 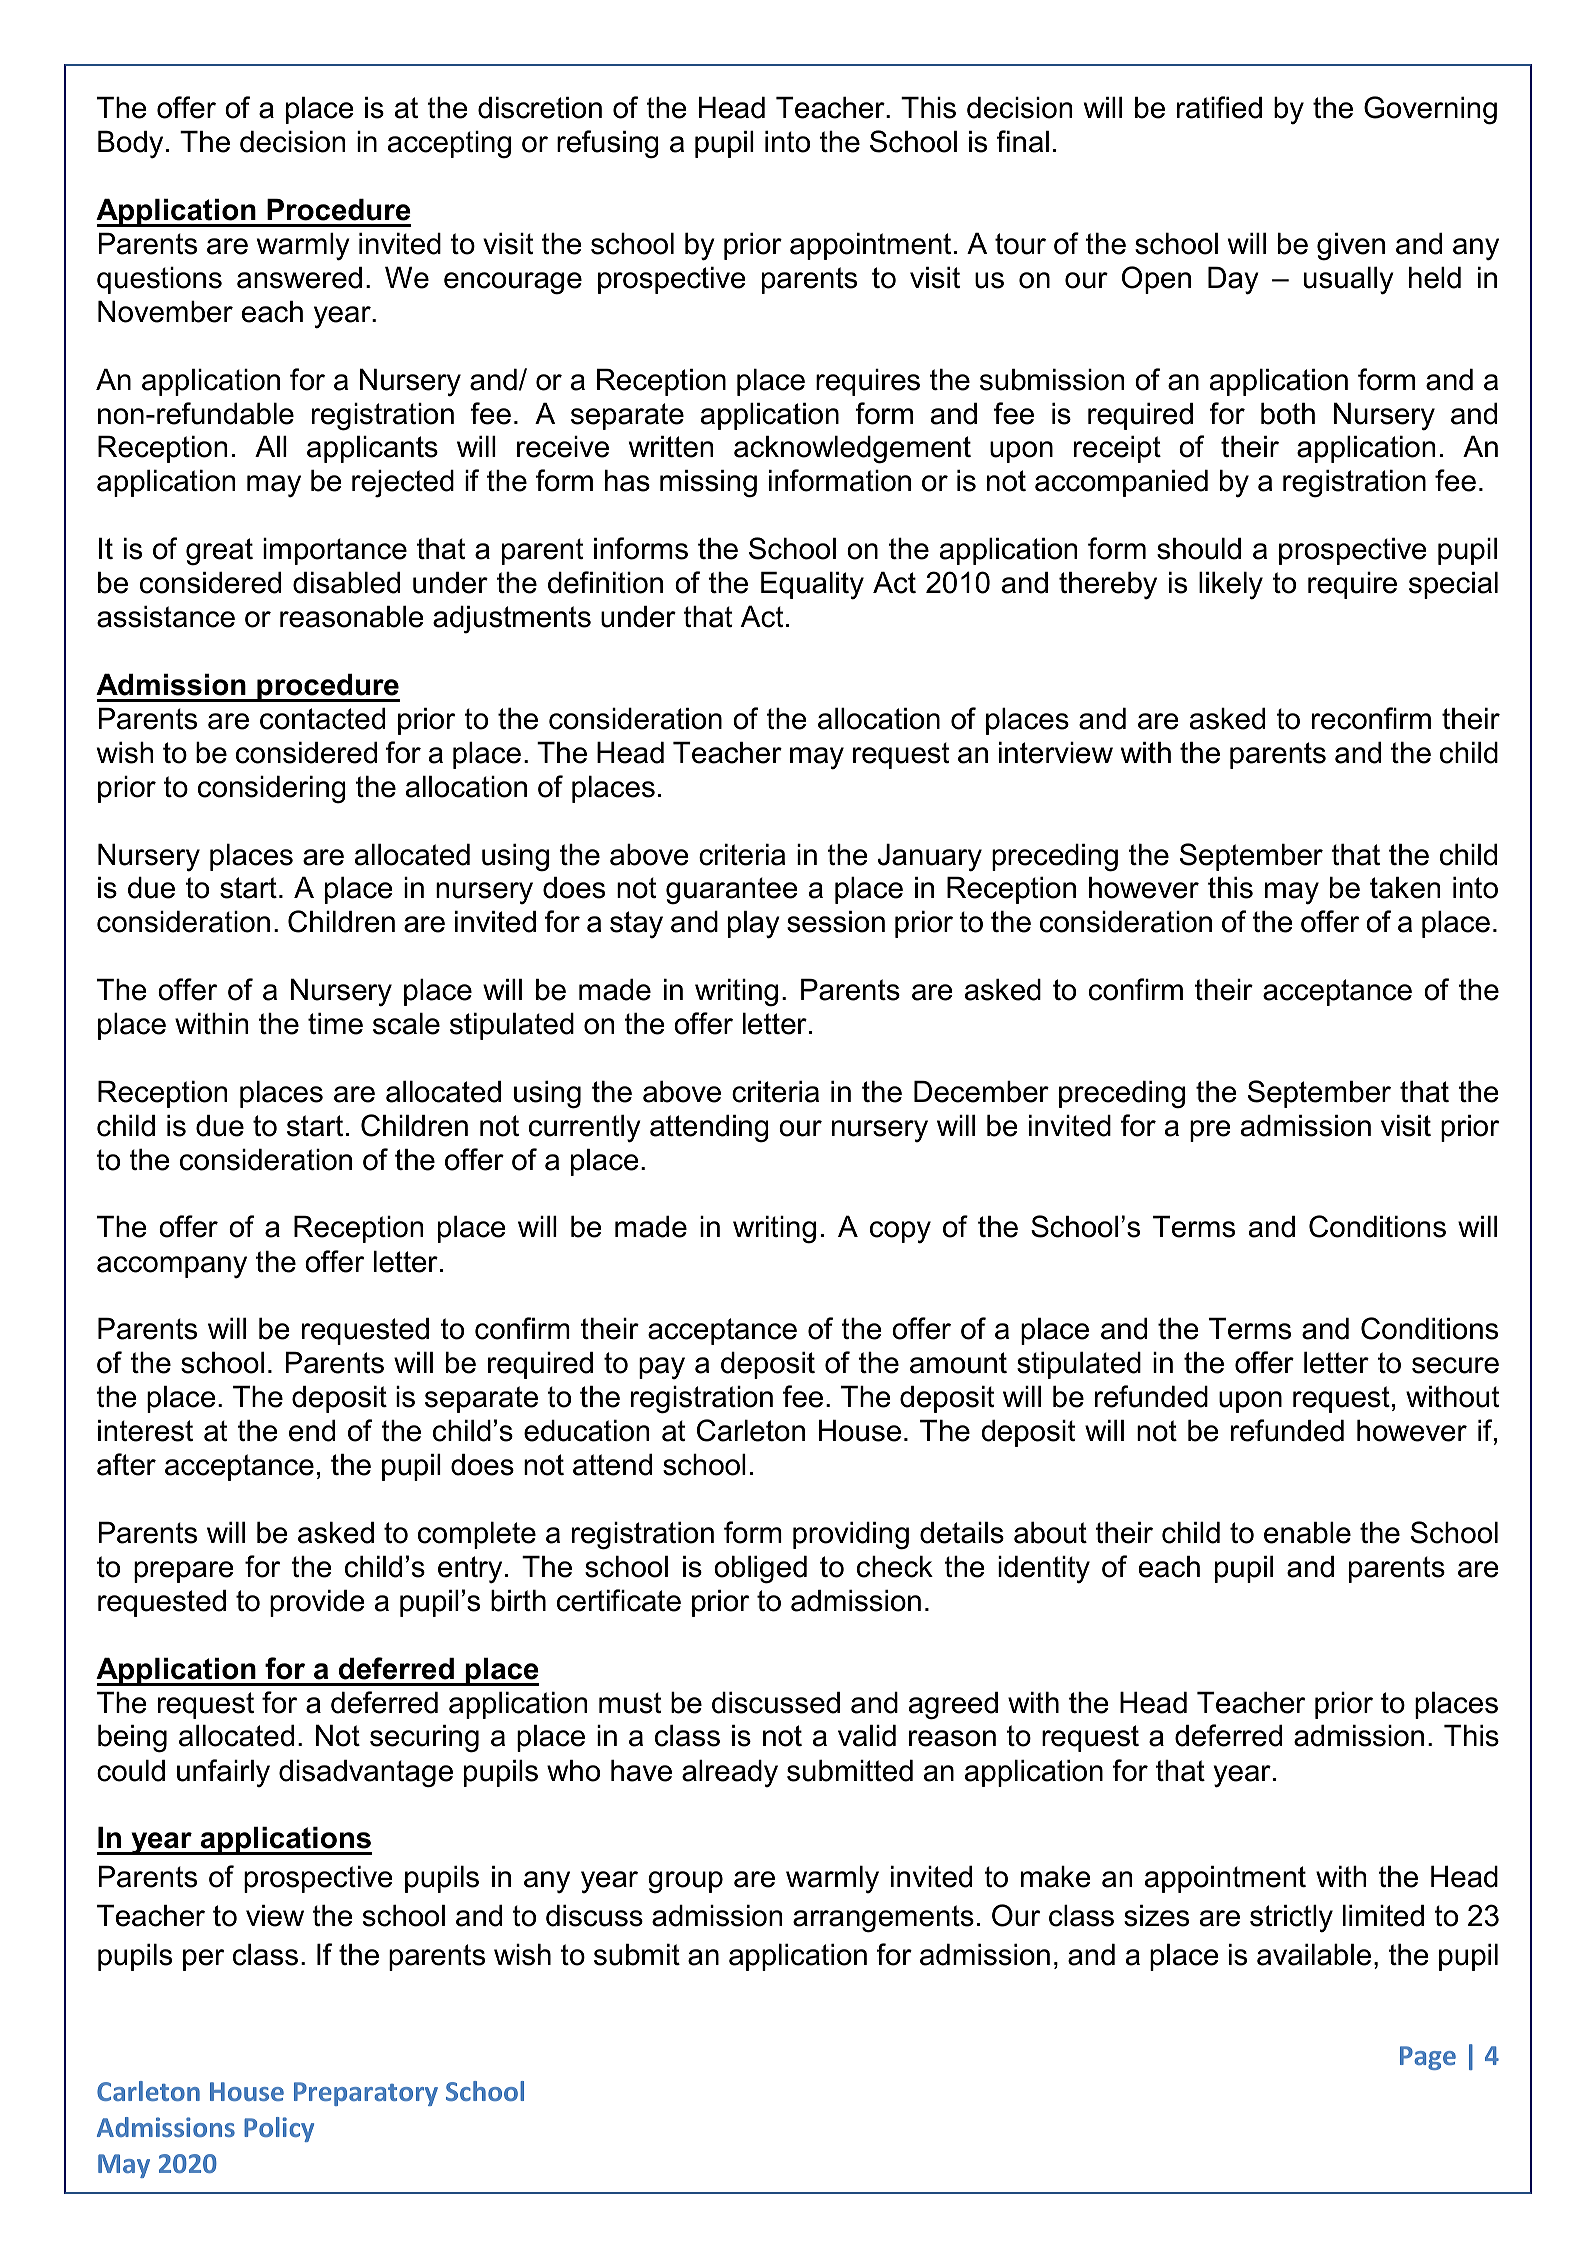 What do you see at coordinates (272, 790) in the screenshot?
I see `considering` at bounding box center [272, 790].
